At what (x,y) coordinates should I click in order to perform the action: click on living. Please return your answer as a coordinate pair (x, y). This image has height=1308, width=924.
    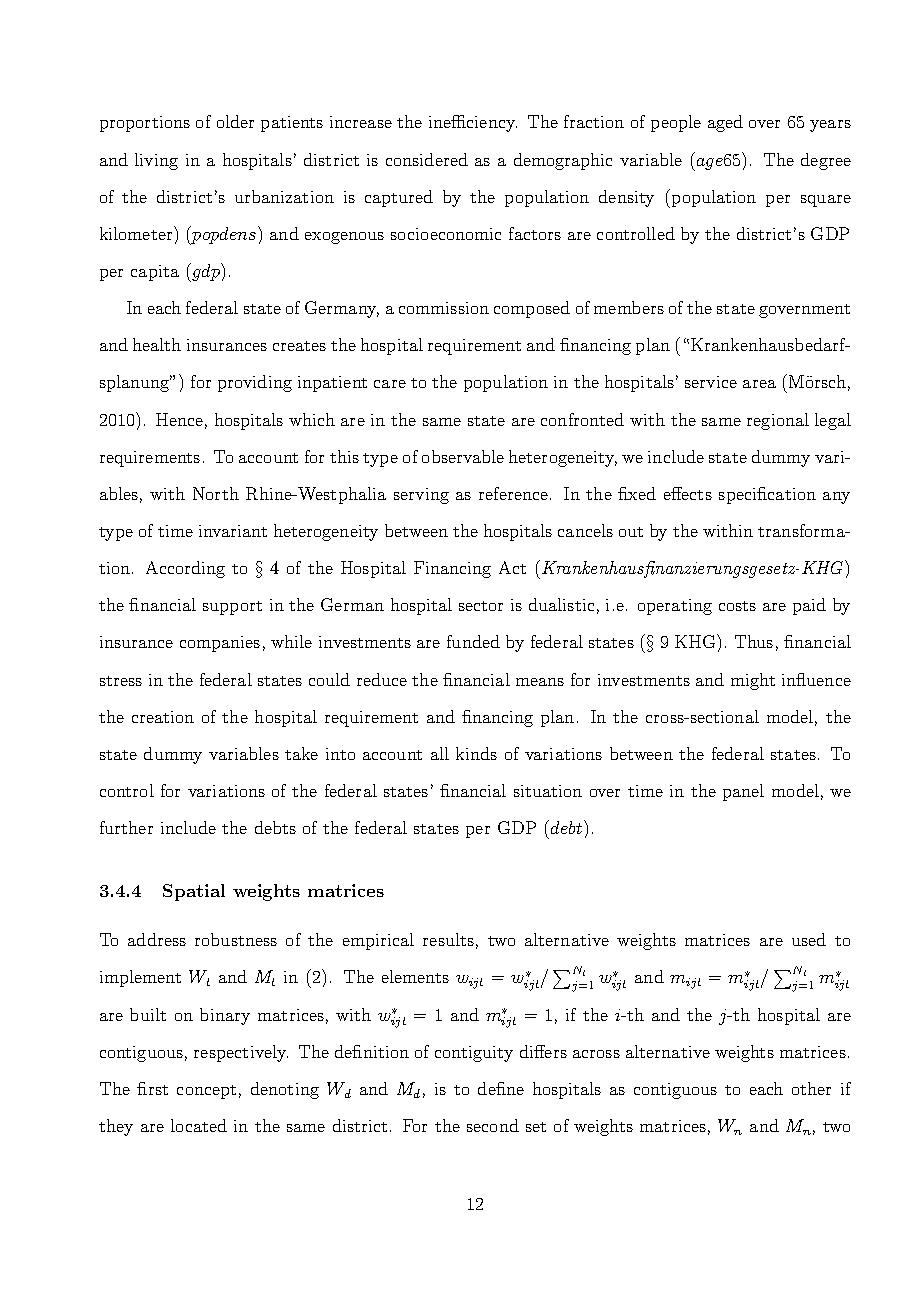
    Looking at the image, I should click on (156, 161).
